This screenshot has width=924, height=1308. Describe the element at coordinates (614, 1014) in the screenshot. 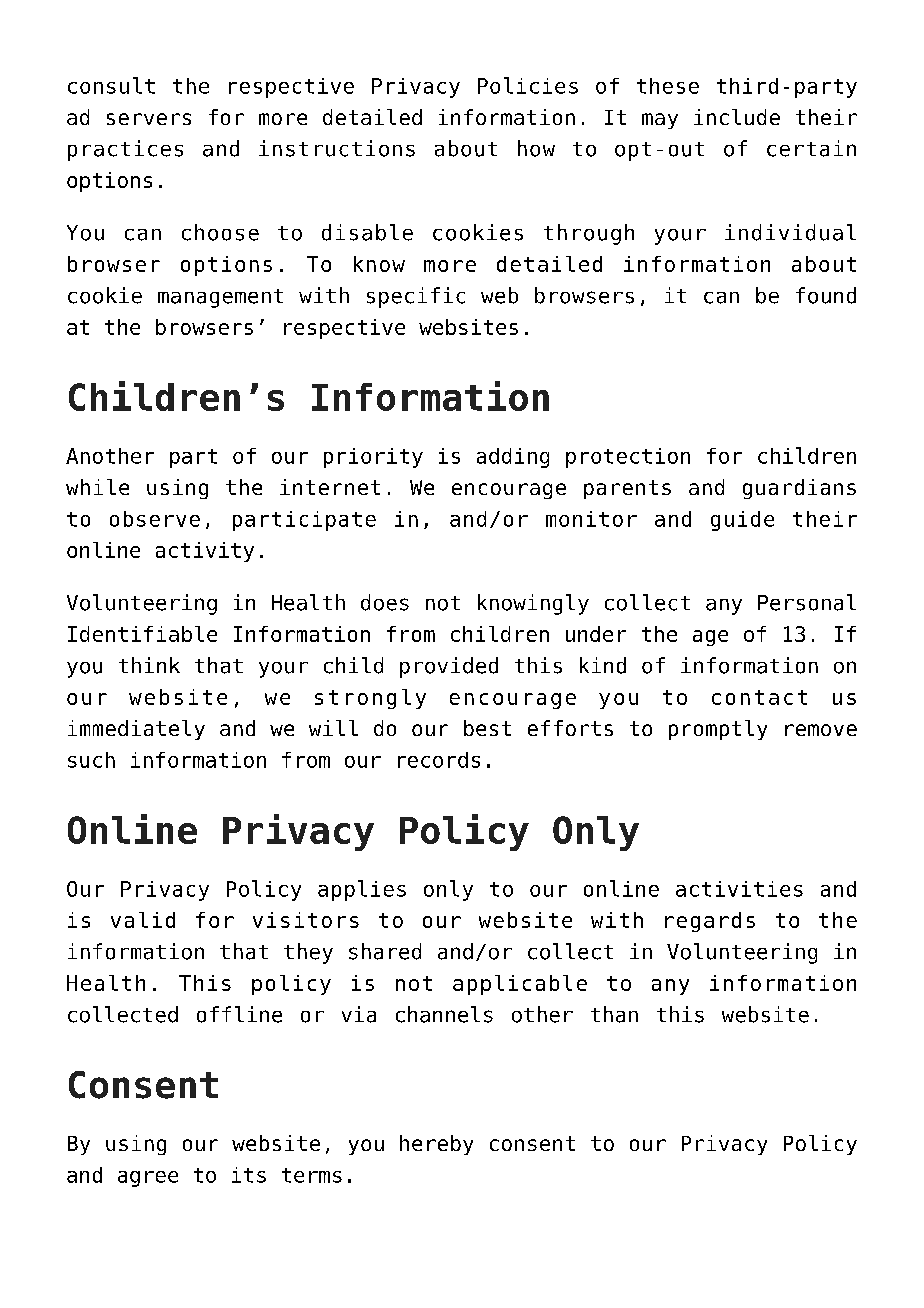

I see `than` at that location.
